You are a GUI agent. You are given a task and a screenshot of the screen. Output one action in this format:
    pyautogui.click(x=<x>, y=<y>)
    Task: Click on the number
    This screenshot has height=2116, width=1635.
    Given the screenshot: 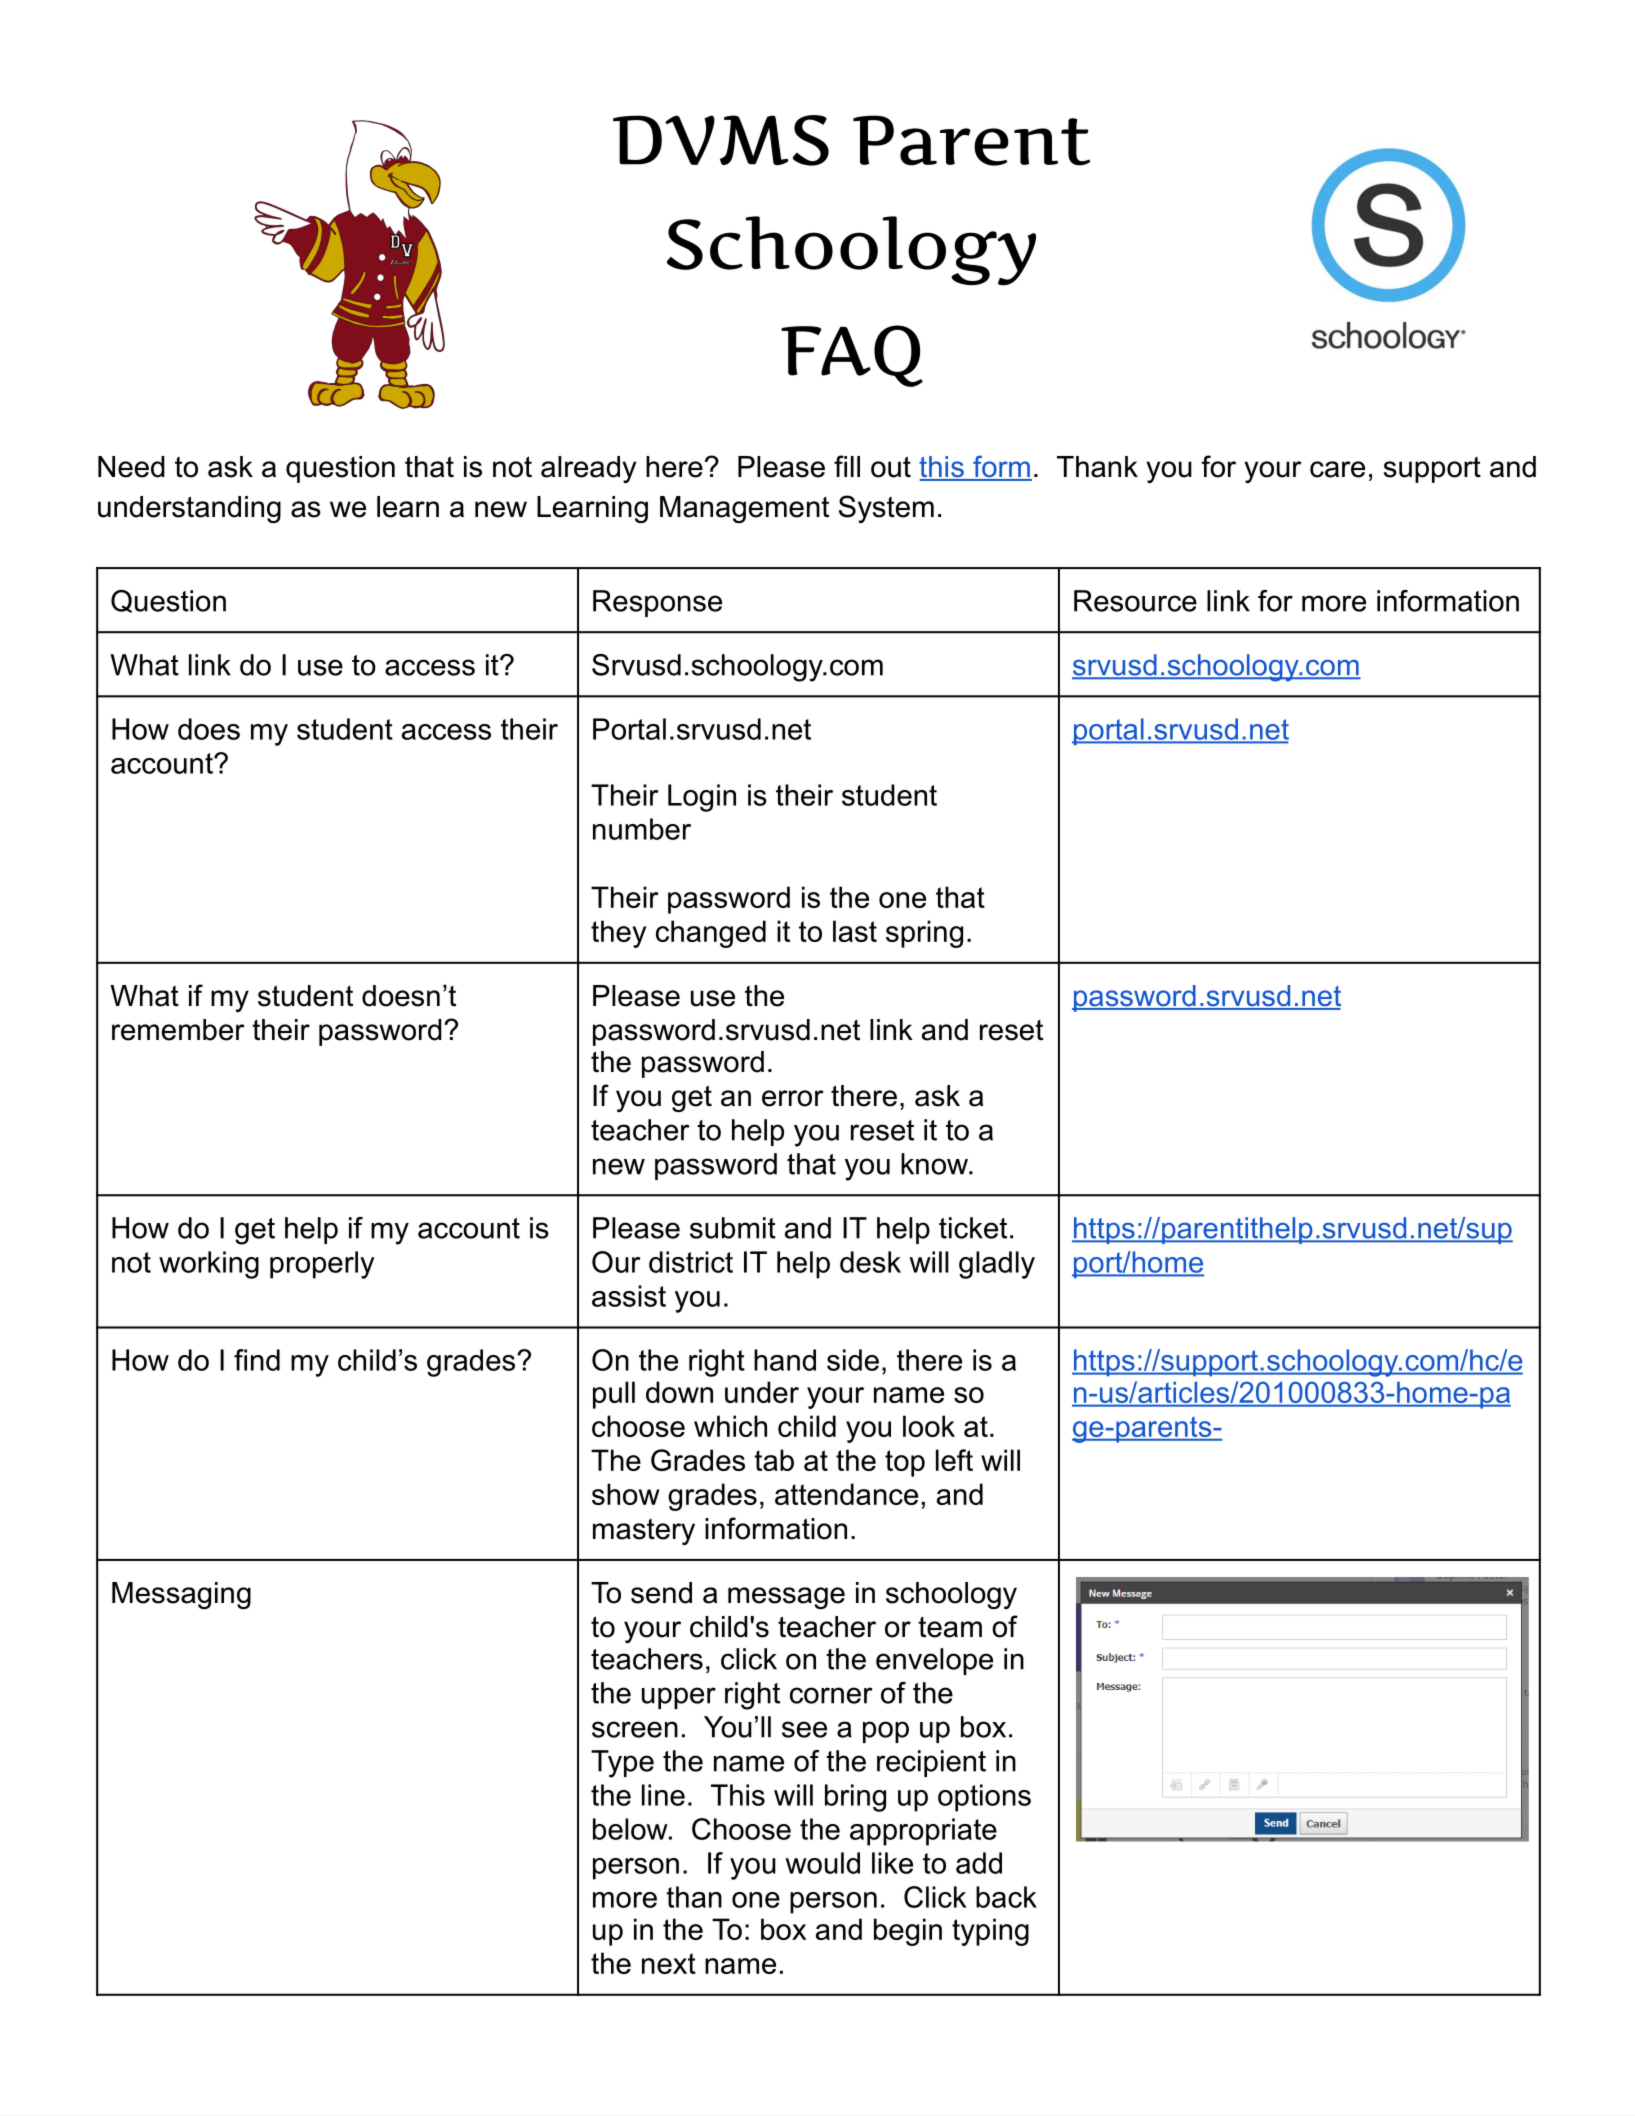 What is the action you would take?
    pyautogui.click(x=642, y=829)
